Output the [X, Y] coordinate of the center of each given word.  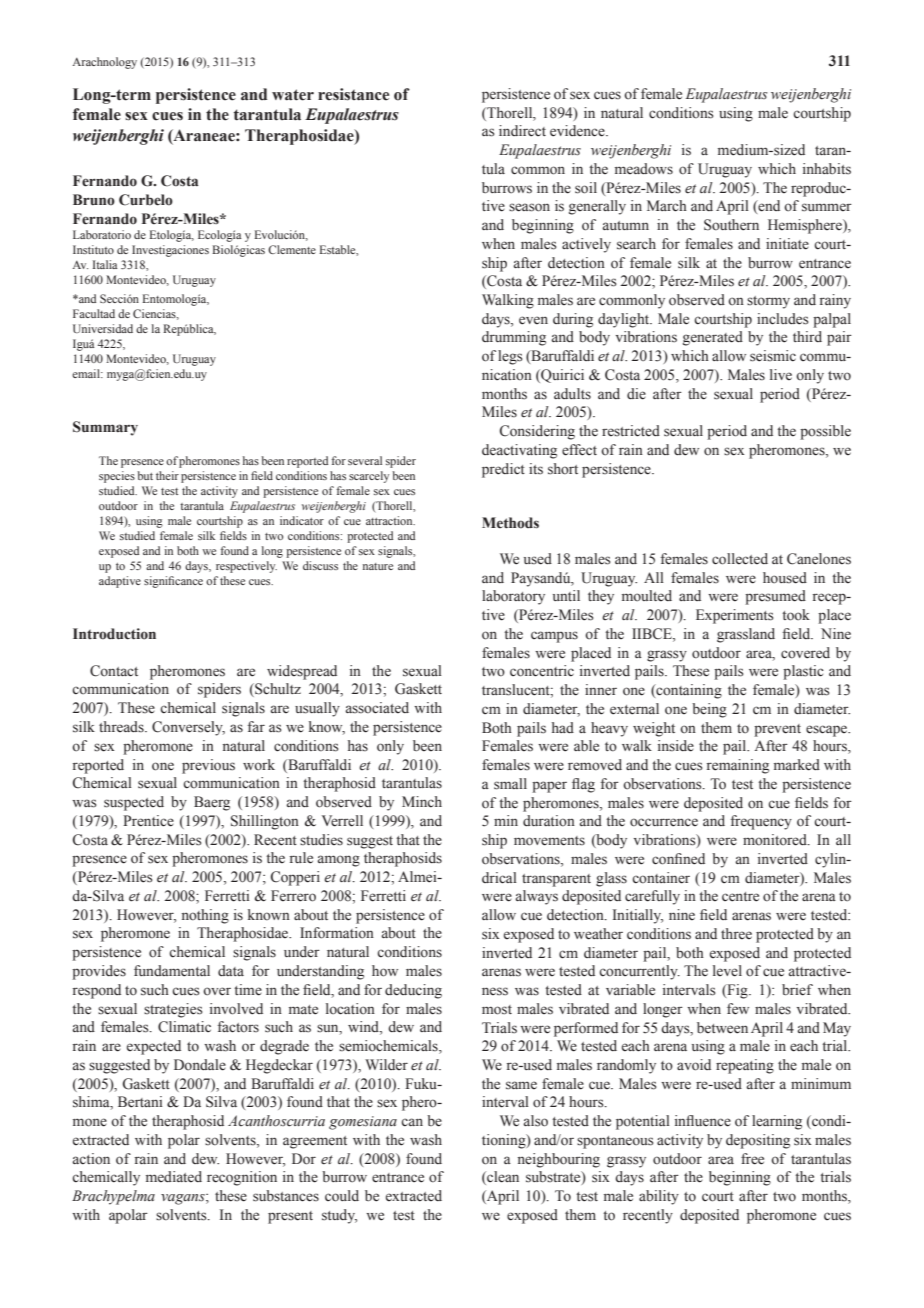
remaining [738, 766]
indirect [522, 131]
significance [173, 582]
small [510, 784]
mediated [174, 1176]
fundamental [172, 971]
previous [208, 766]
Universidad [103, 328]
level [727, 971]
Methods [510, 523]
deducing [413, 991]
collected [740, 559]
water [293, 95]
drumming [514, 338]
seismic [773, 356]
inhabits [827, 169]
